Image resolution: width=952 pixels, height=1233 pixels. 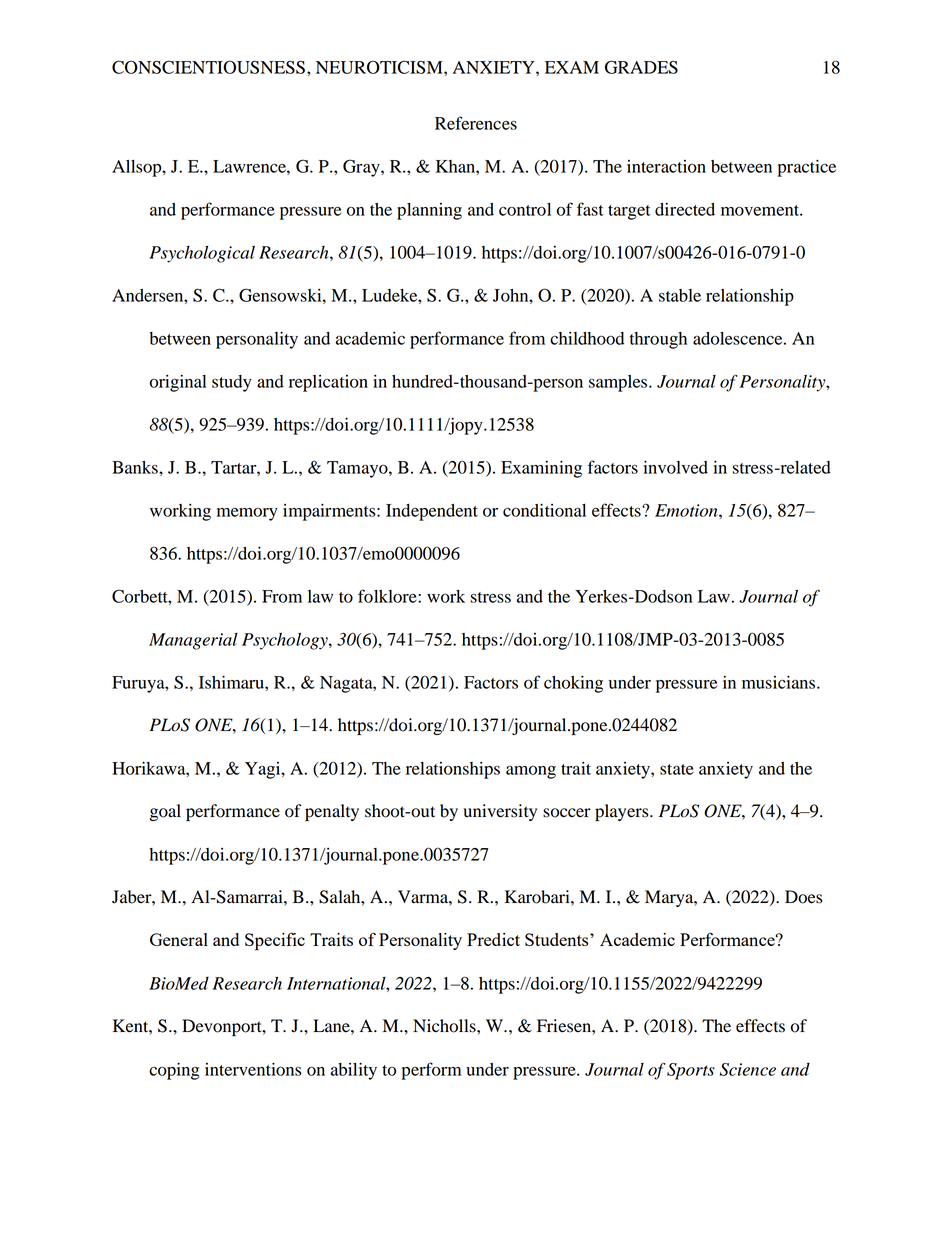 I want to click on Managerial, so click(x=193, y=641).
